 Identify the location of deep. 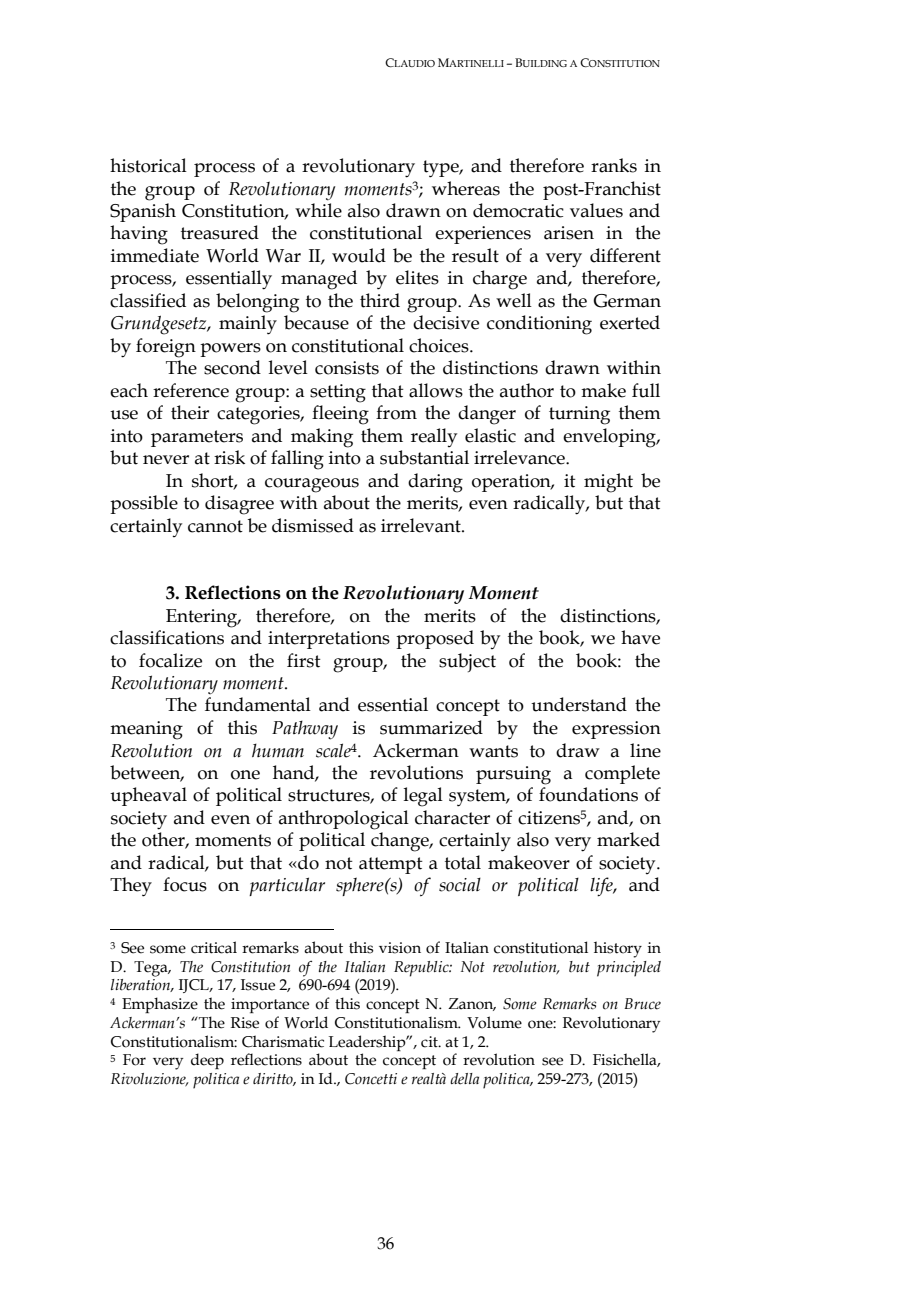
(207, 1061).
